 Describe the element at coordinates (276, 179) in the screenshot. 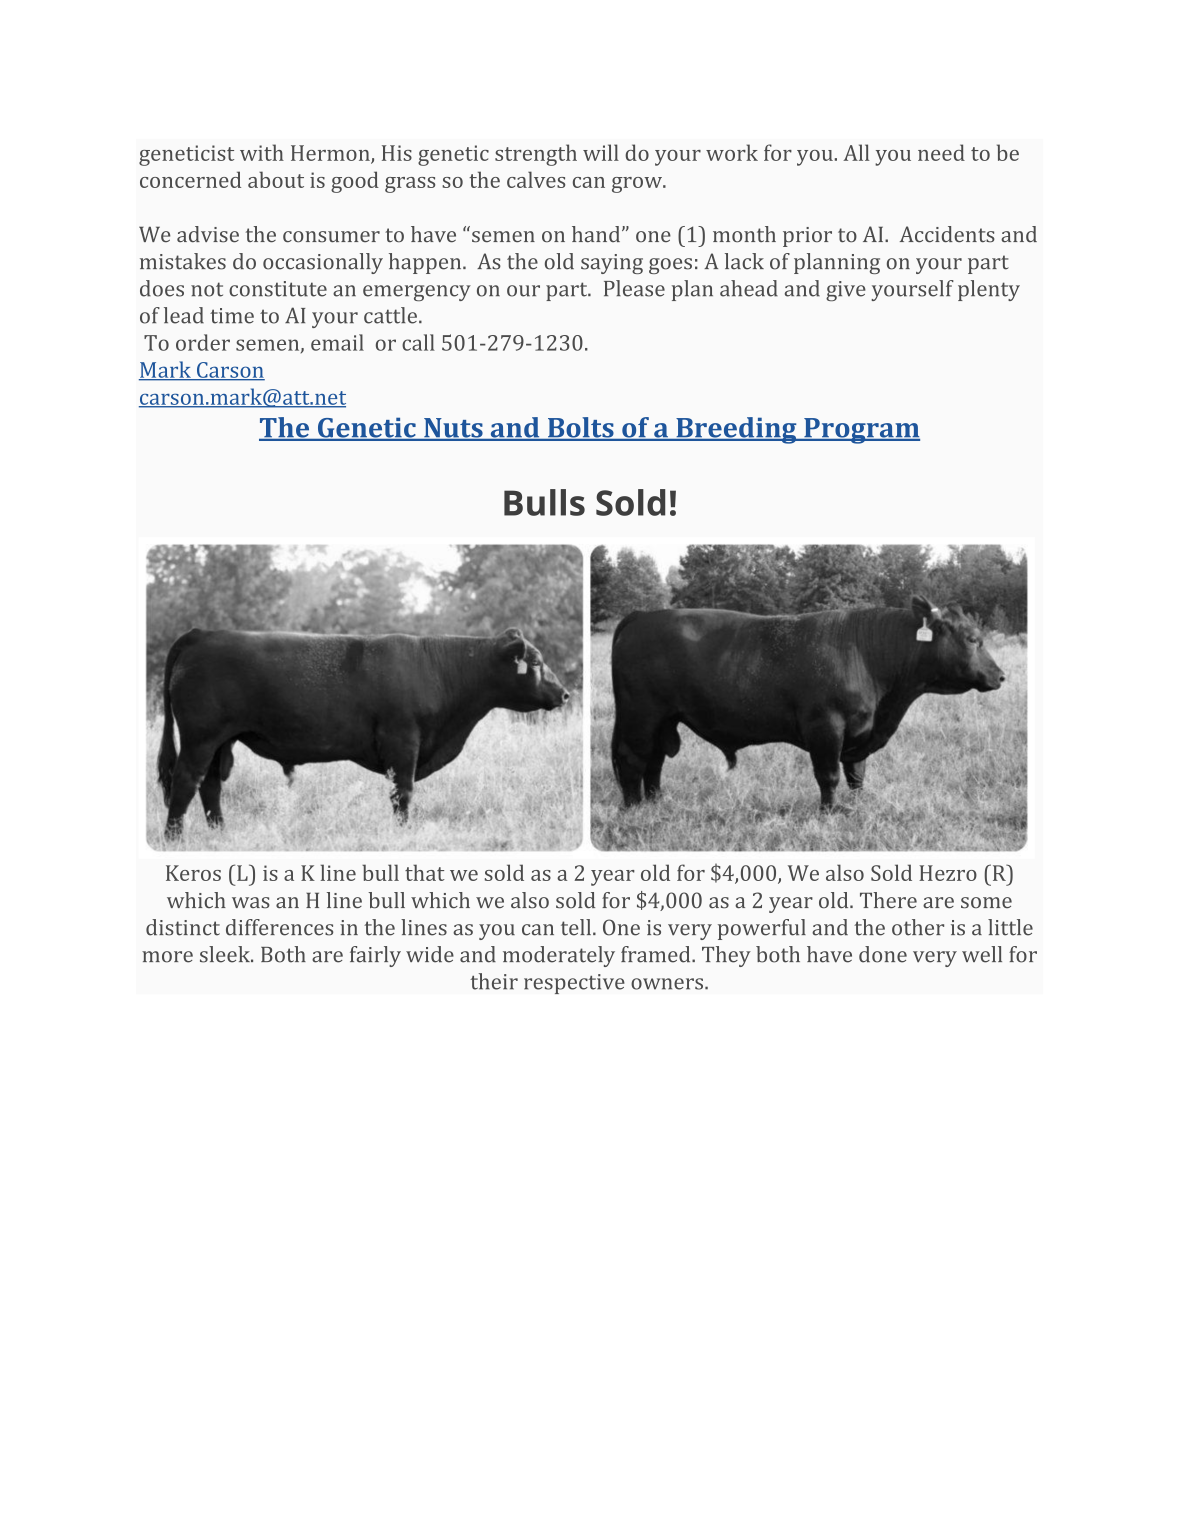

I see `about` at that location.
